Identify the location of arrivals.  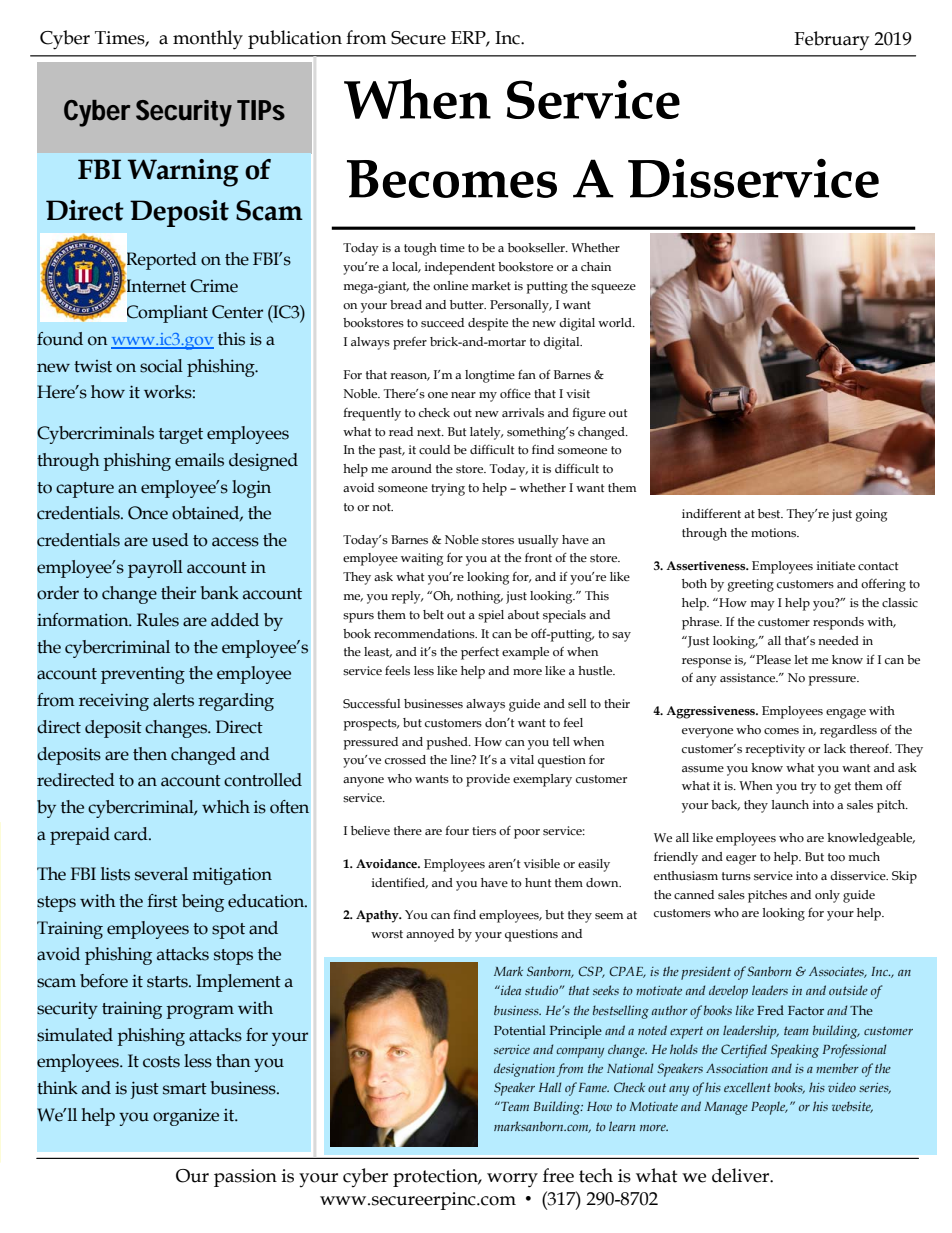
(523, 413).
